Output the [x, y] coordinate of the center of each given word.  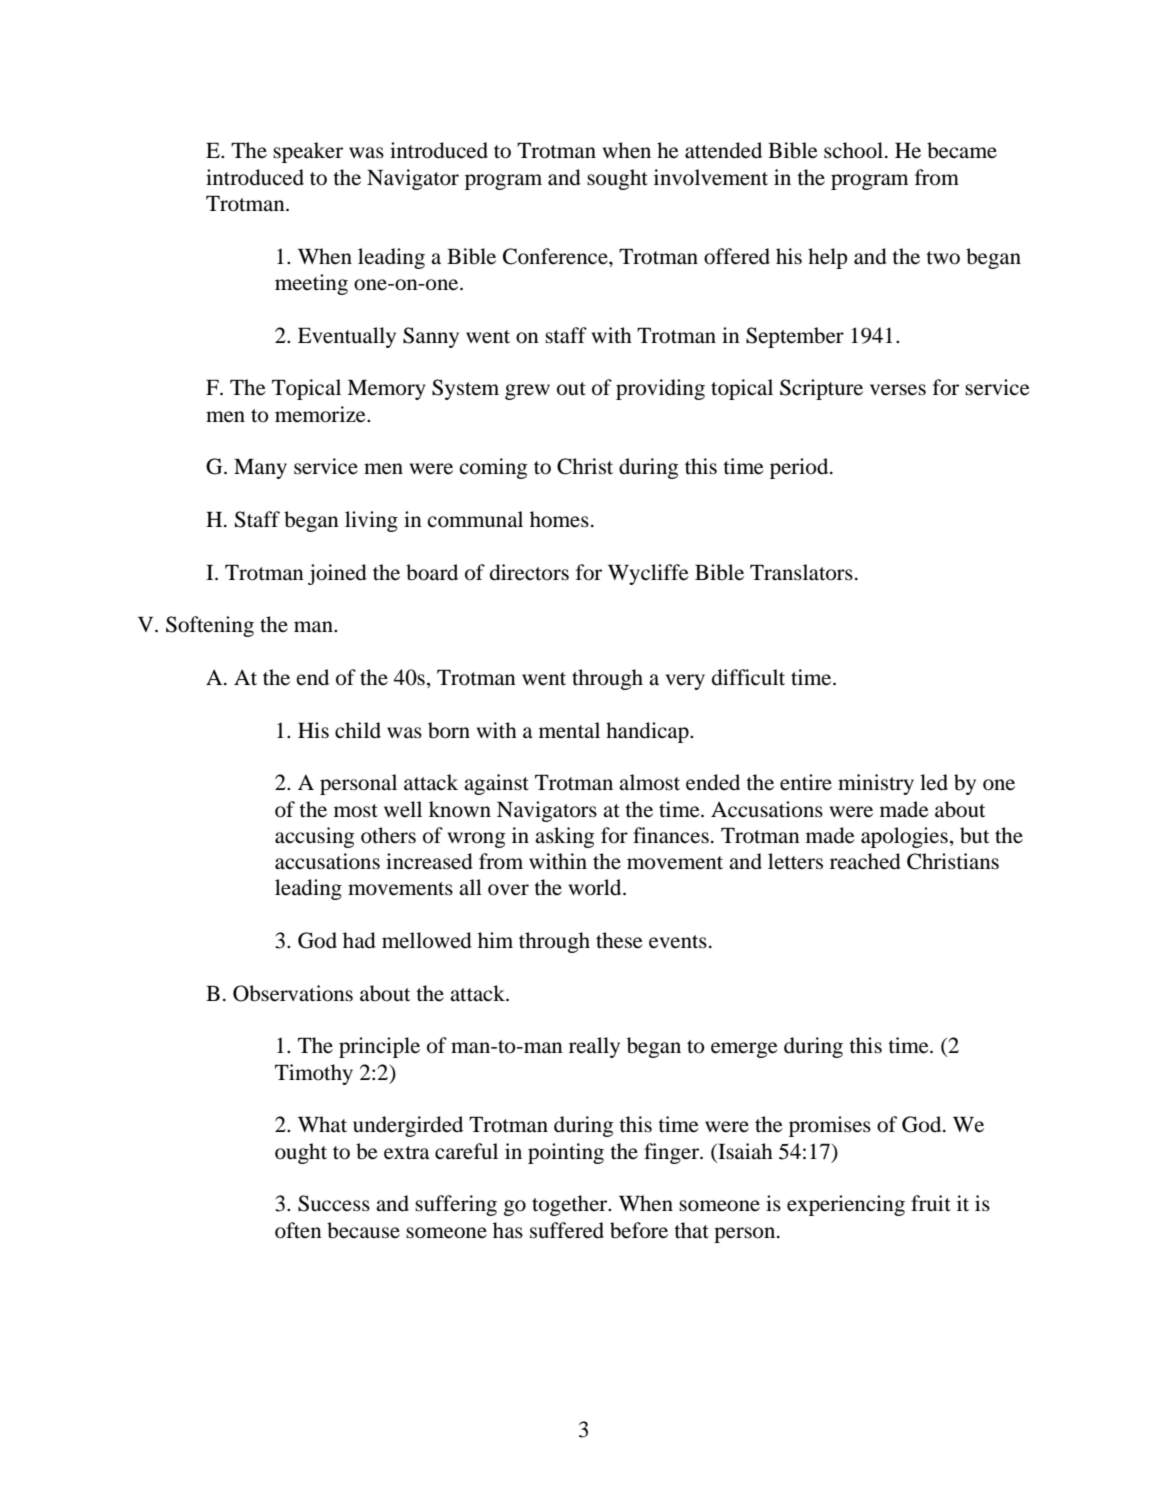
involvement [711, 177]
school [853, 150]
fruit [931, 1203]
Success [334, 1203]
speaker [308, 152]
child [358, 730]
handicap [648, 732]
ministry [876, 784]
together [571, 1205]
